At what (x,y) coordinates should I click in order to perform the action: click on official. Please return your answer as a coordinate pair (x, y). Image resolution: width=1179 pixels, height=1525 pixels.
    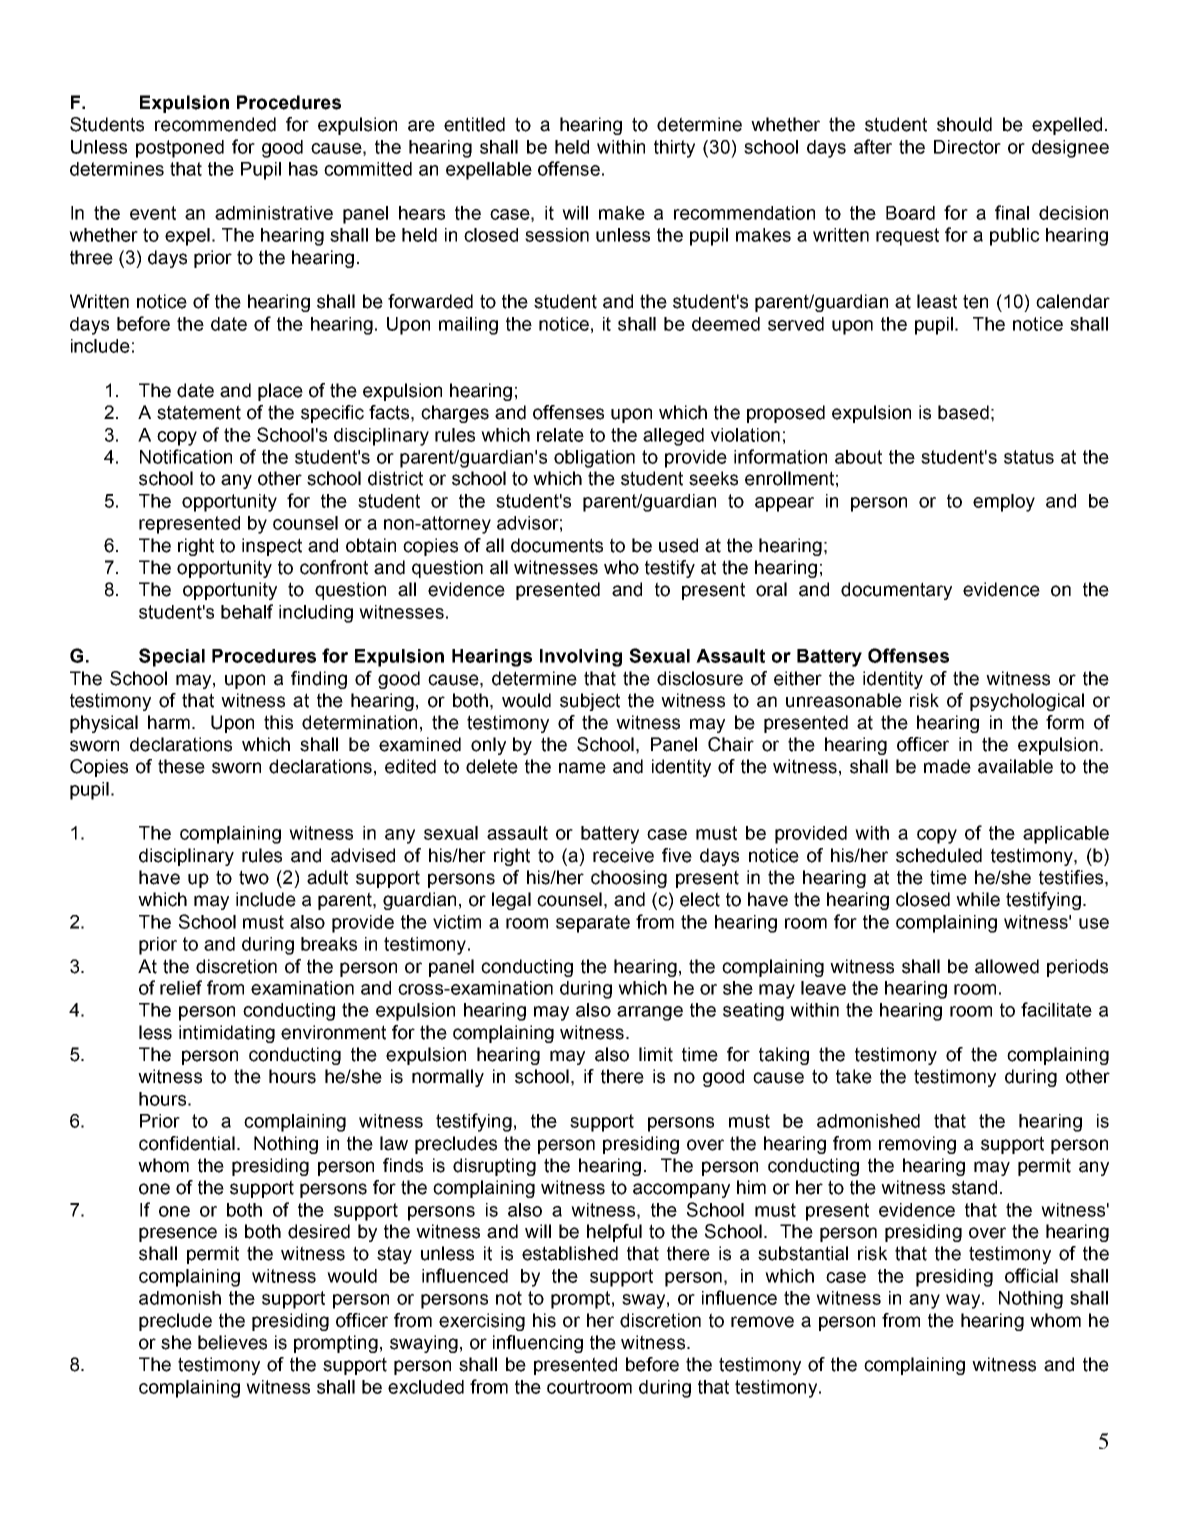
    Looking at the image, I should click on (1031, 1275).
